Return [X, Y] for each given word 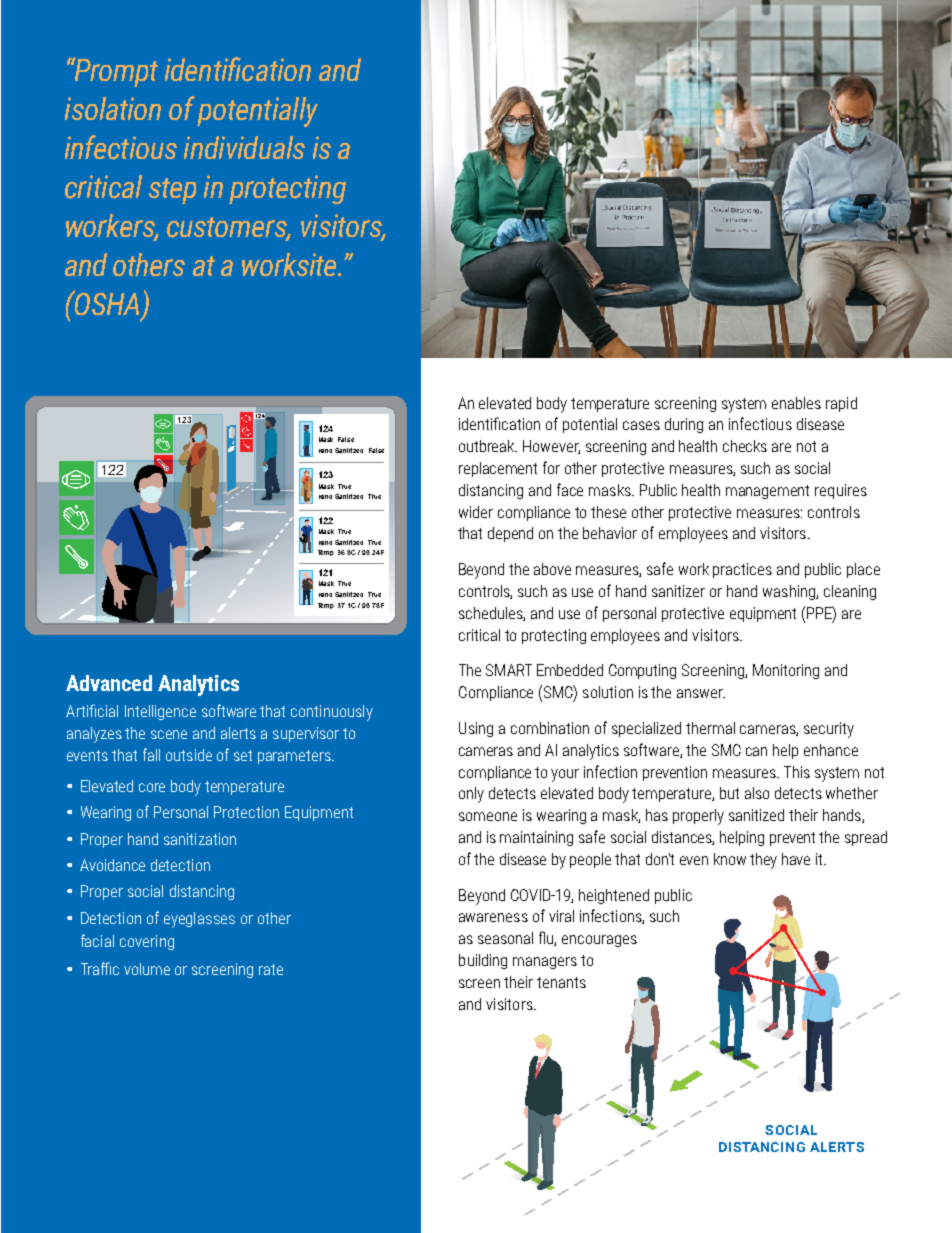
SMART [509, 670]
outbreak [488, 446]
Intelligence [160, 712]
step [172, 191]
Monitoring [786, 671]
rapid [841, 404]
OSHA [106, 302]
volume [147, 969]
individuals [244, 147]
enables [796, 403]
